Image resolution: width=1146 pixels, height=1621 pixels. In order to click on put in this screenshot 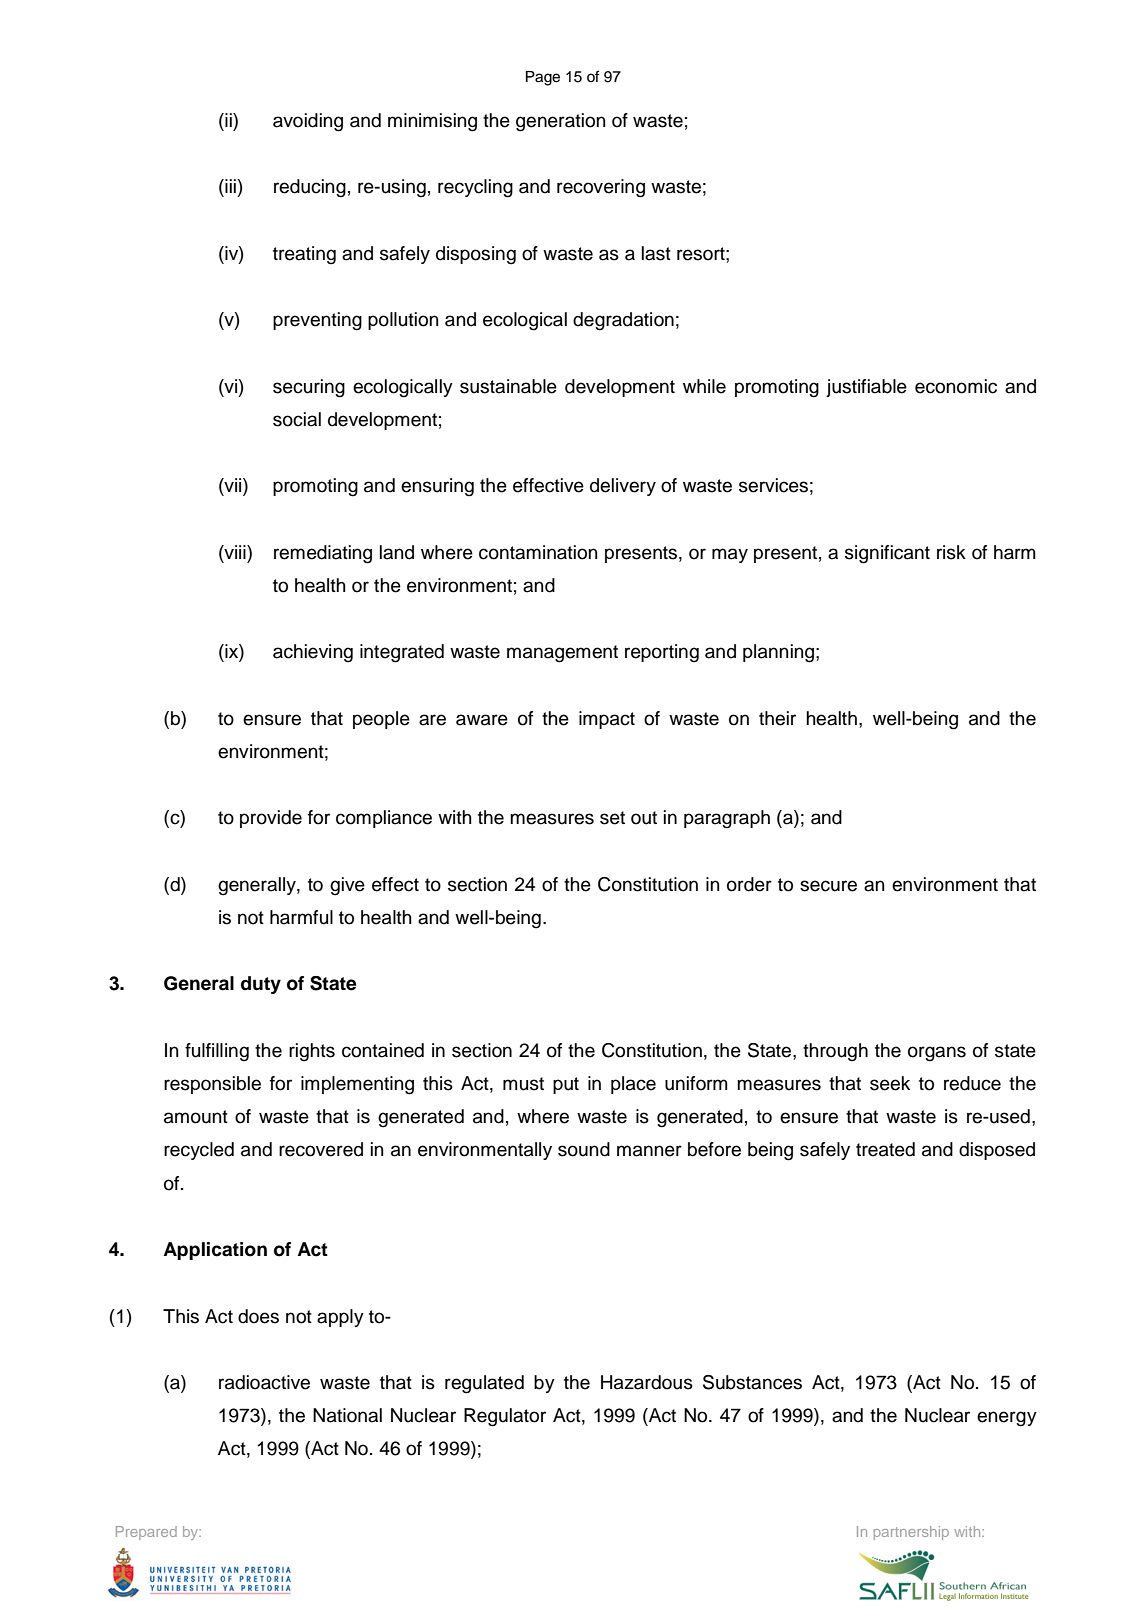, I will do `click(566, 1085)`.
